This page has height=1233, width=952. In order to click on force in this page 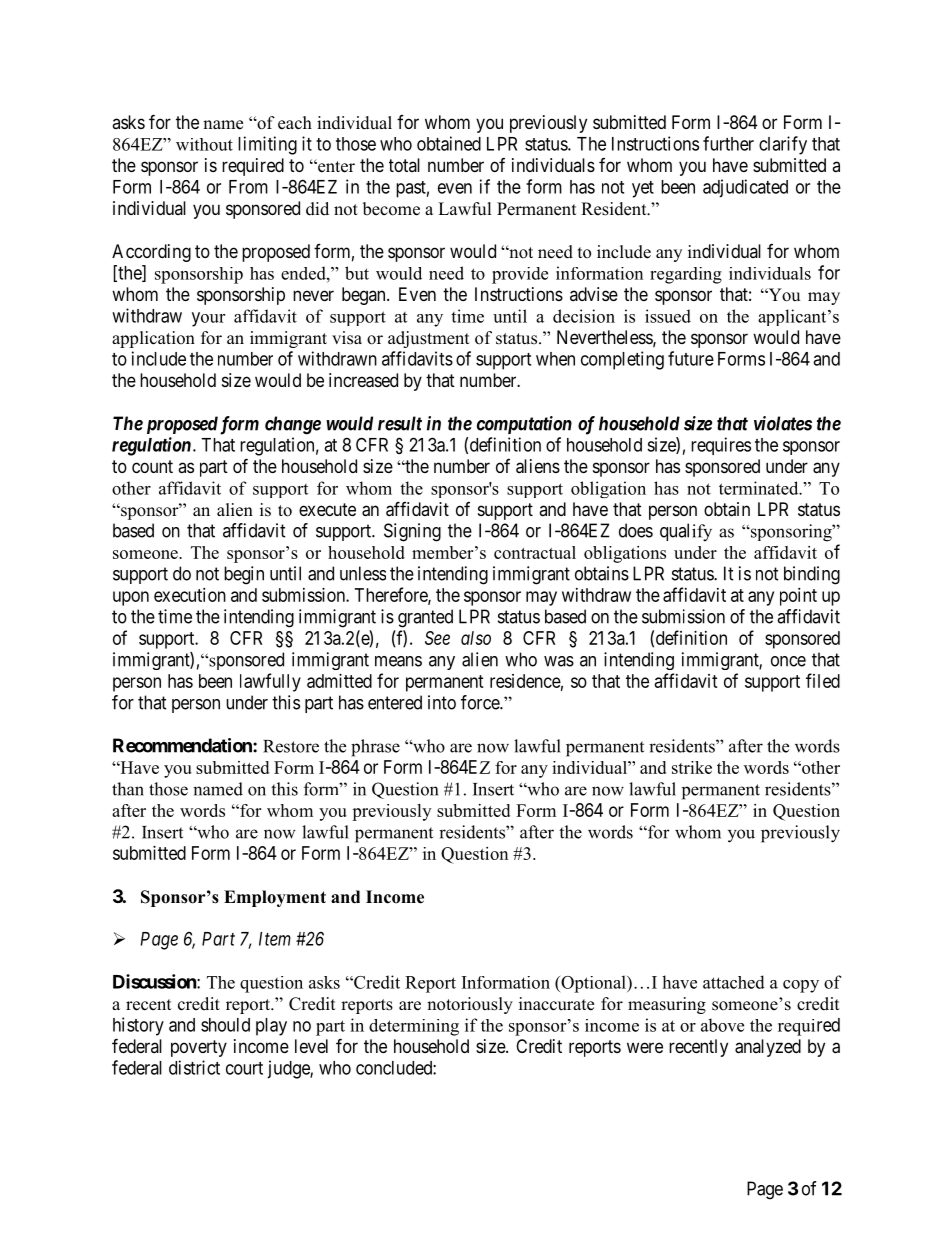, I will do `click(481, 702)`.
